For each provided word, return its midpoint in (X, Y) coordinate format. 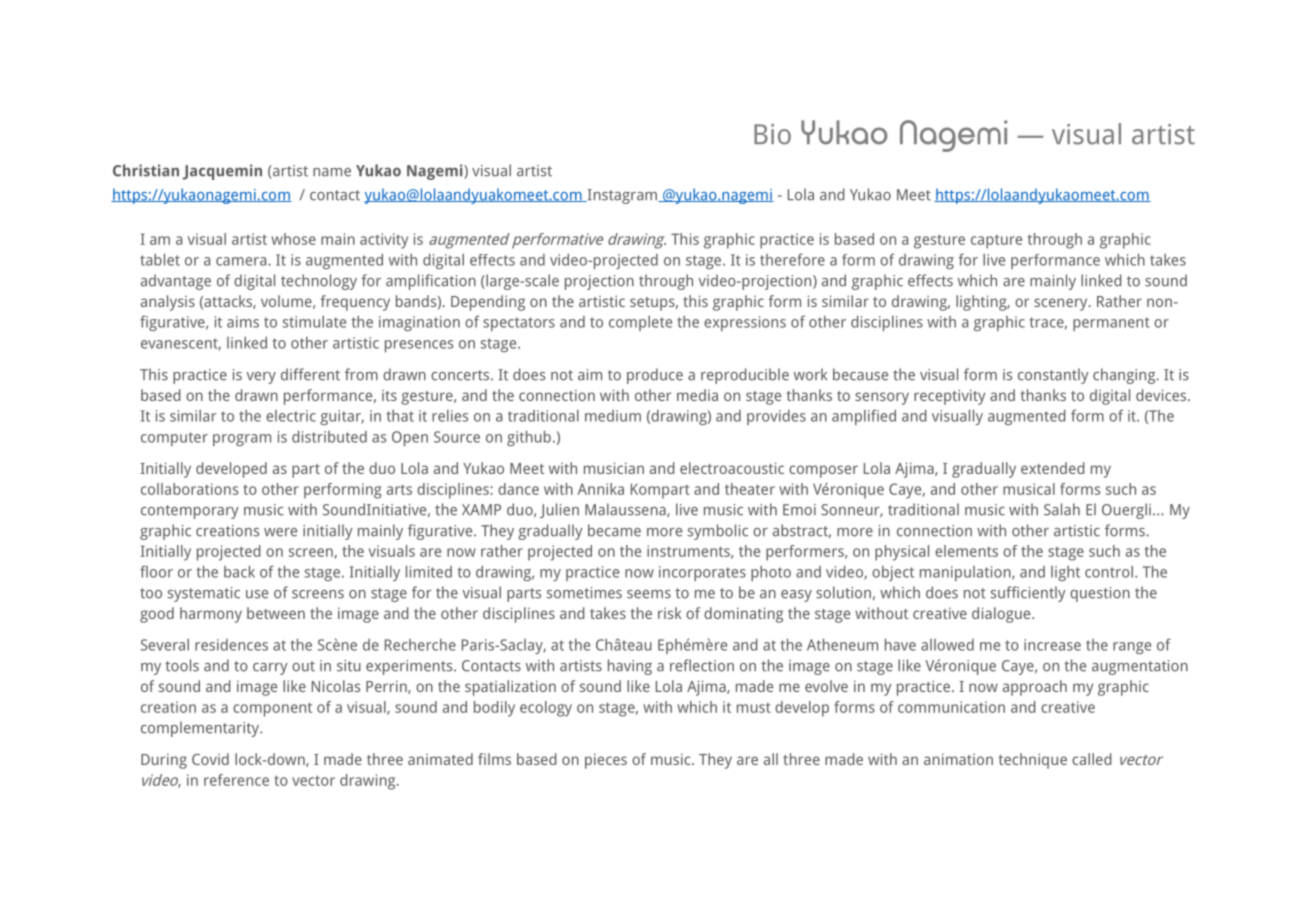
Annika (601, 489)
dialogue (1002, 615)
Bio (772, 134)
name (332, 172)
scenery (1062, 304)
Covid (210, 759)
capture (996, 242)
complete (640, 323)
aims (243, 322)
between (276, 613)
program (242, 440)
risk (670, 613)
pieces (606, 761)
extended (1052, 468)
